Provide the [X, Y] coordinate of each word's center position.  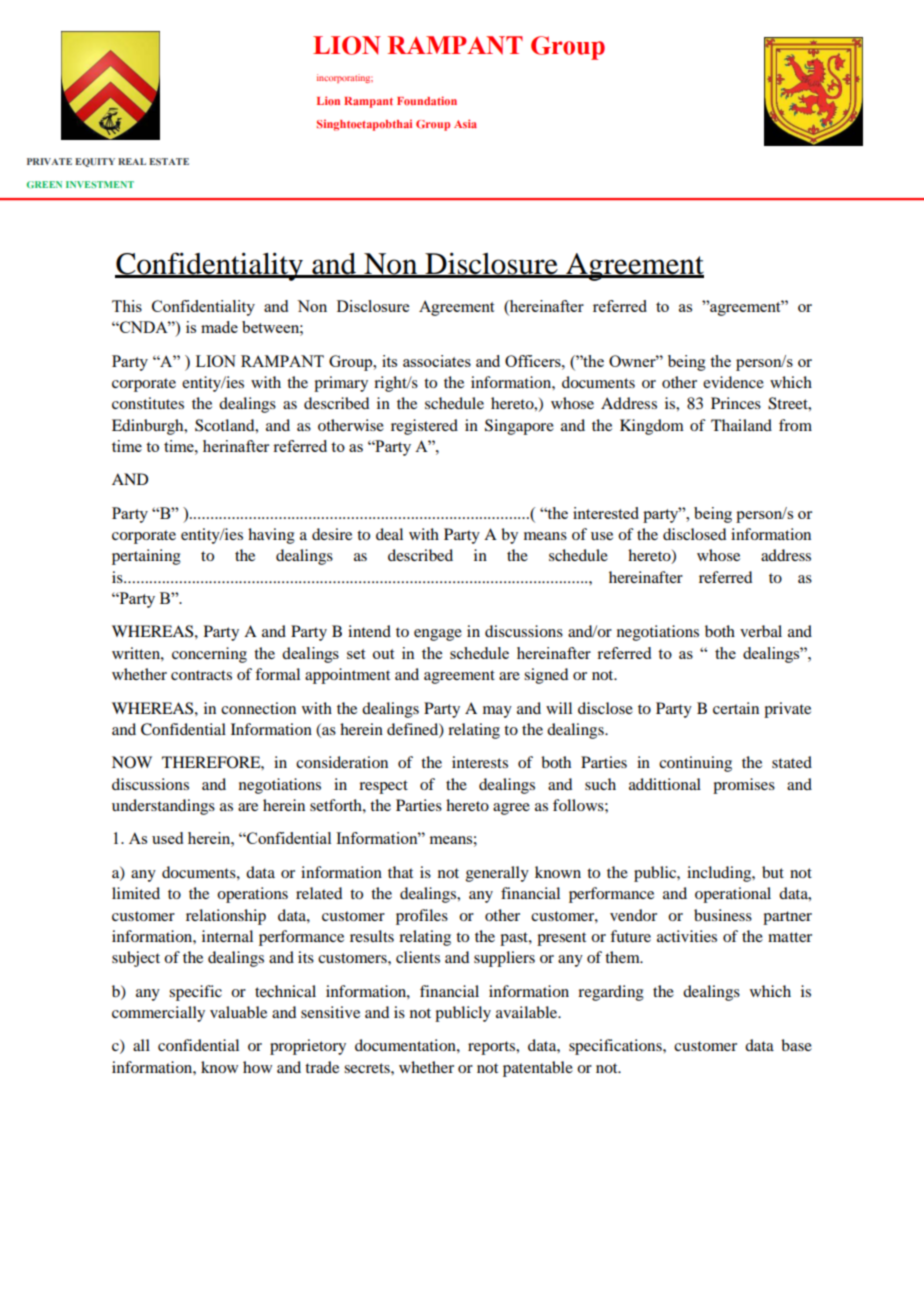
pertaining [146, 557]
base [796, 1045]
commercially [158, 1014]
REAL [132, 161]
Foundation [427, 101]
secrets [368, 1068]
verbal [761, 631]
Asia [465, 123]
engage [438, 635]
